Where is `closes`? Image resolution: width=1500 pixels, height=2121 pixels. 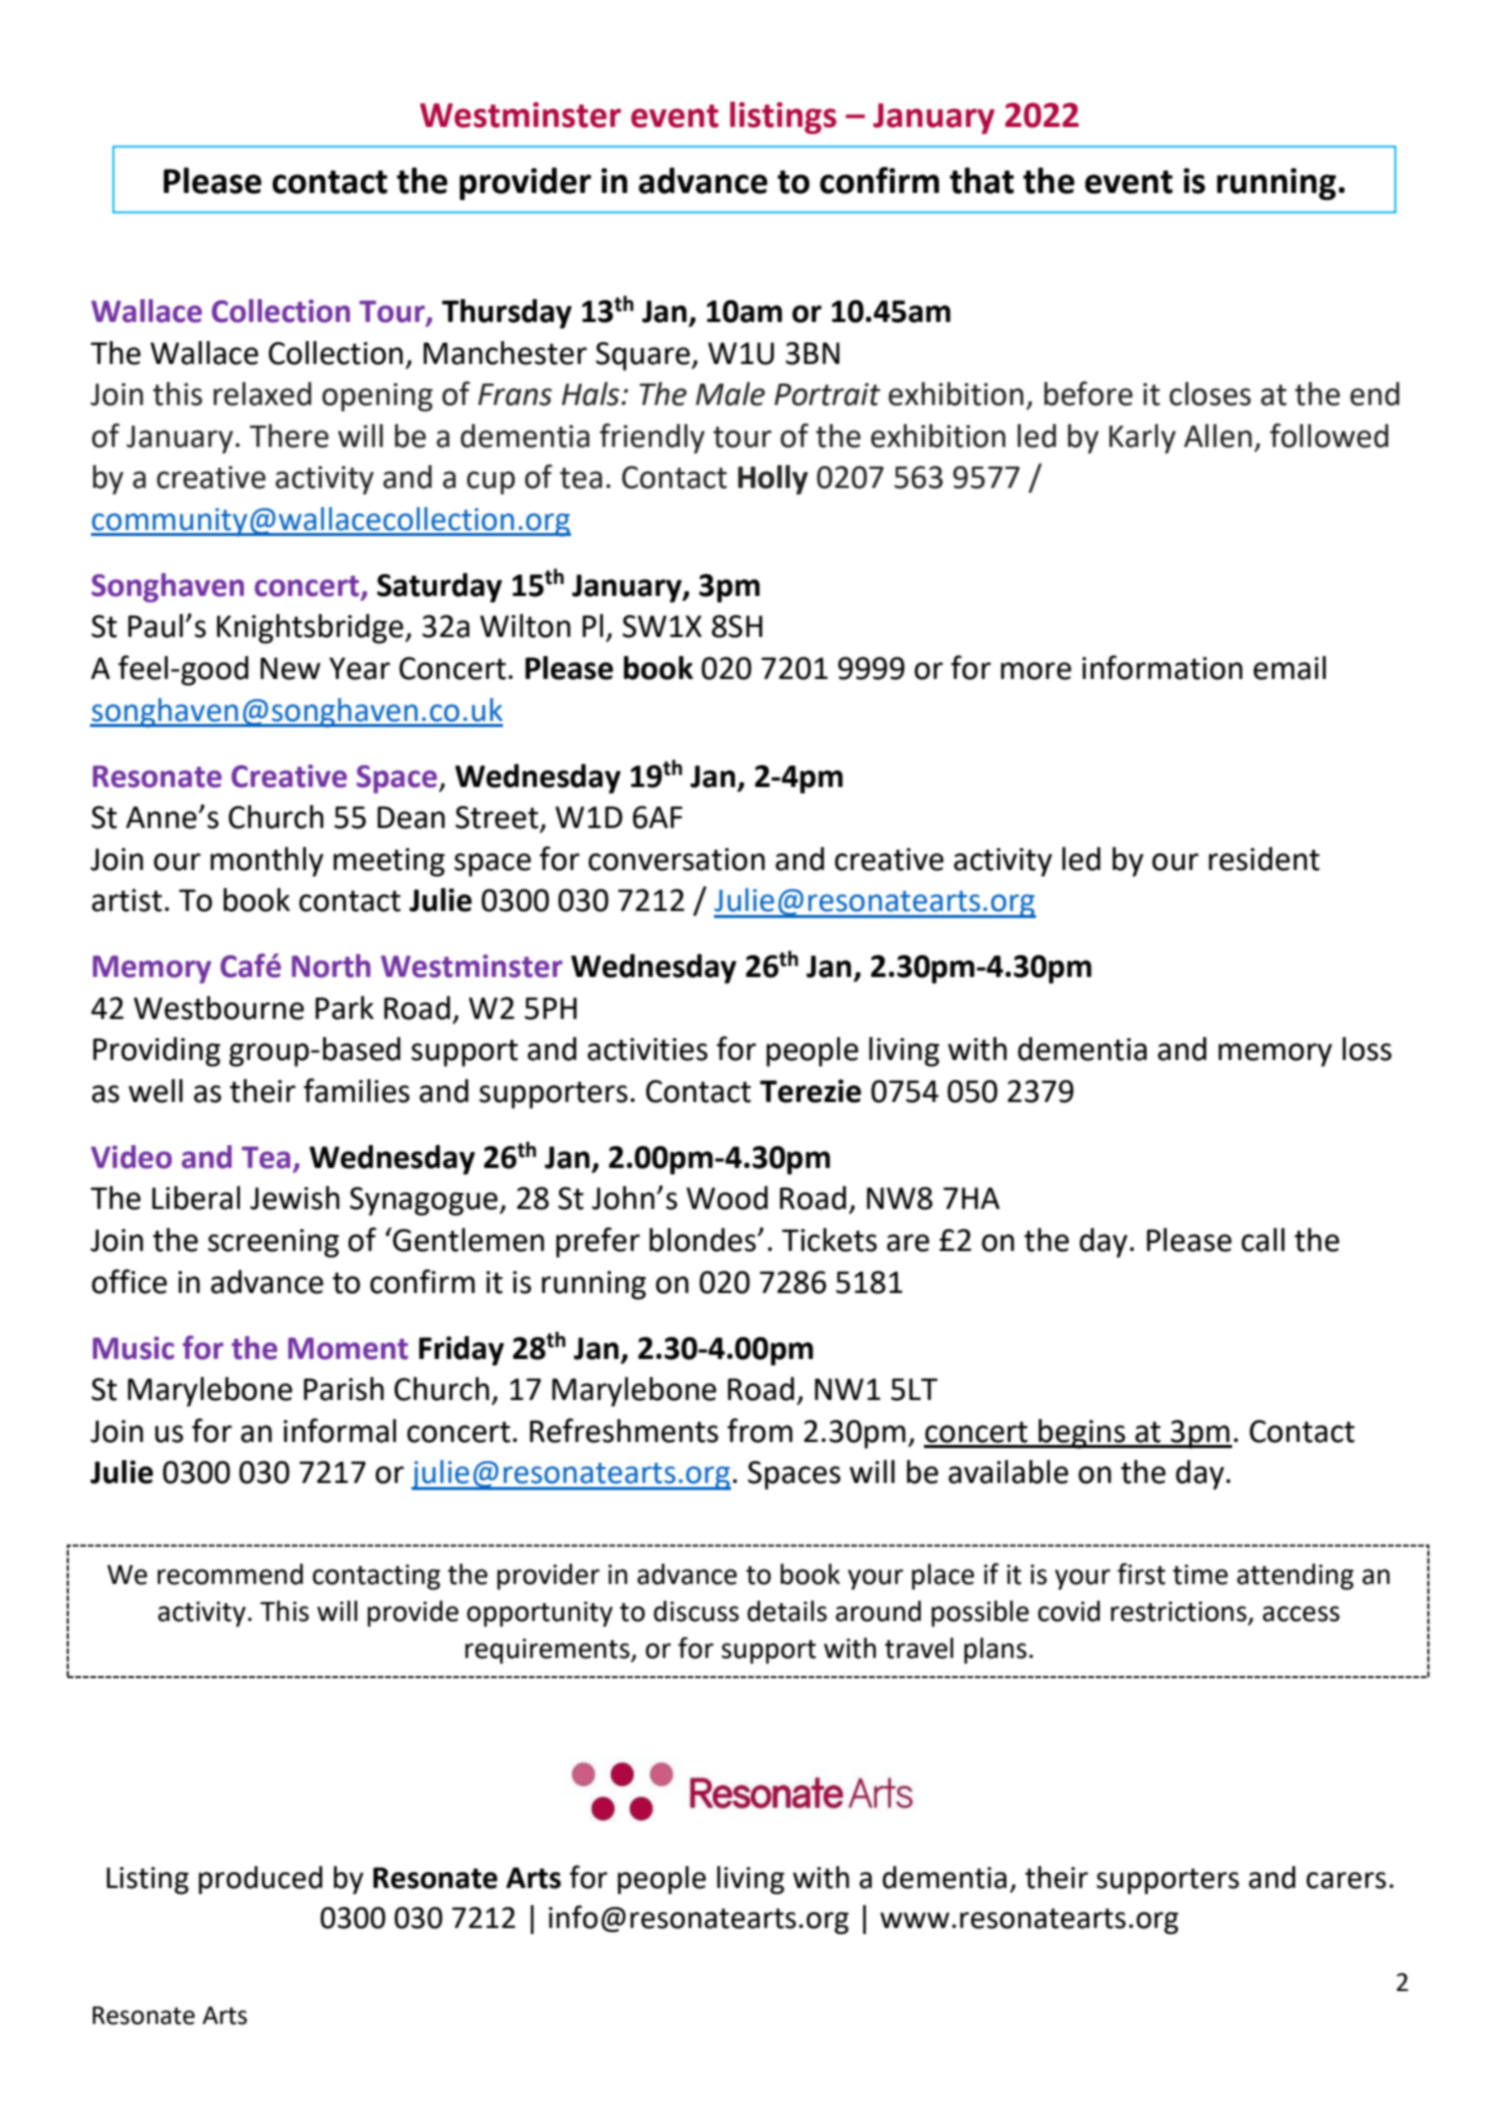
closes is located at coordinates (1210, 394).
